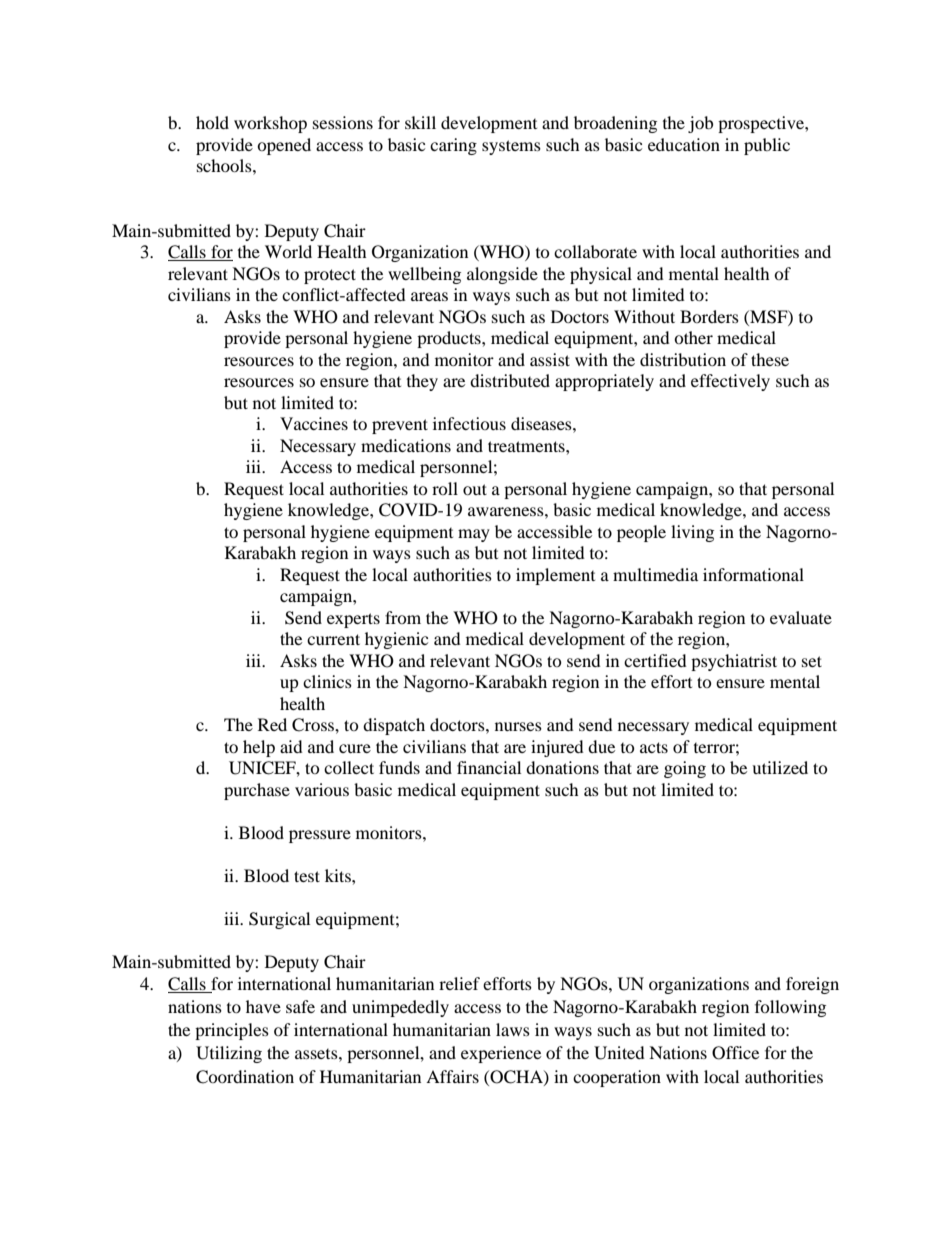 The height and width of the screenshot is (1233, 952). I want to click on experience, so click(501, 1054).
